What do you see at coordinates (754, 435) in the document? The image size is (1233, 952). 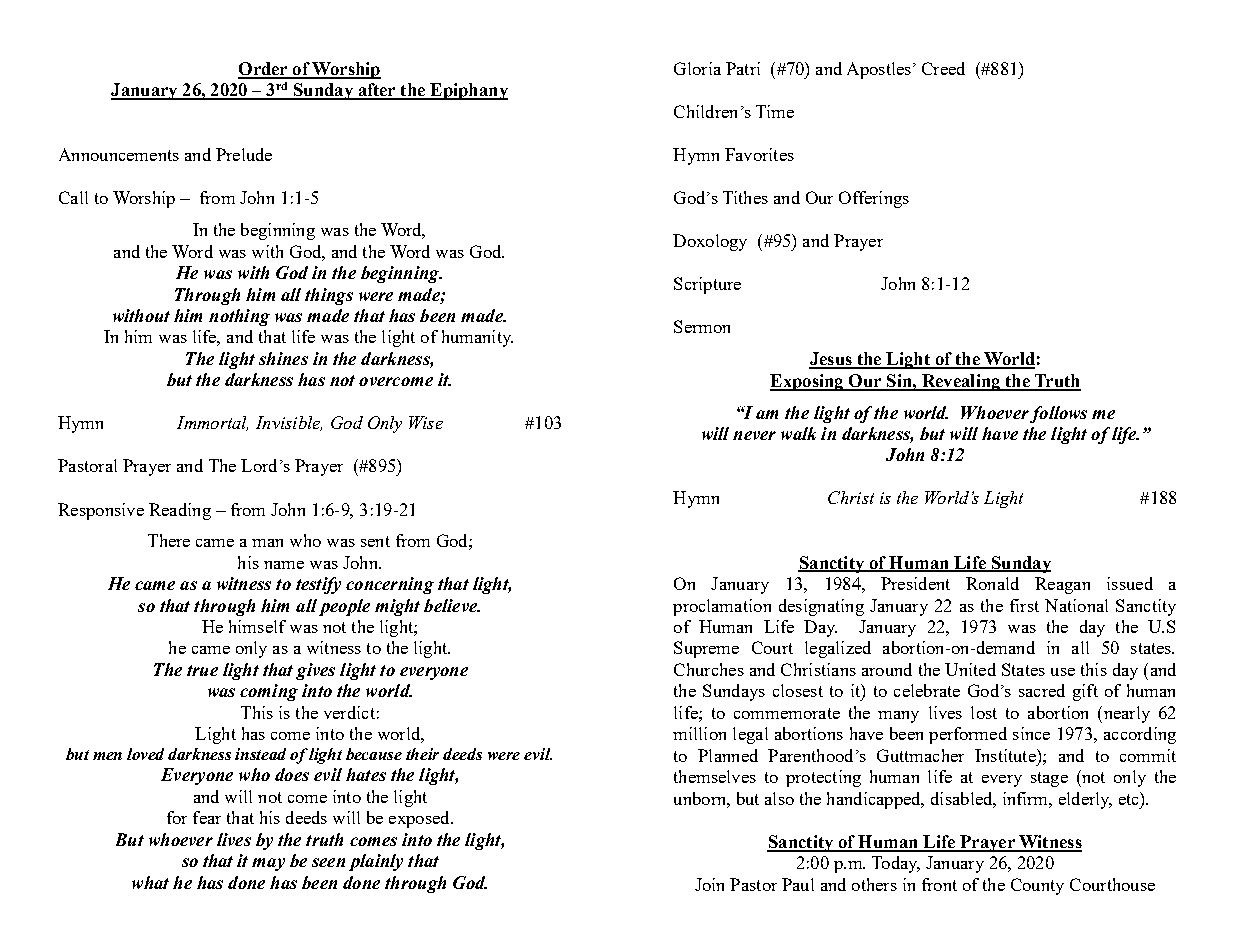 I see `never` at bounding box center [754, 435].
